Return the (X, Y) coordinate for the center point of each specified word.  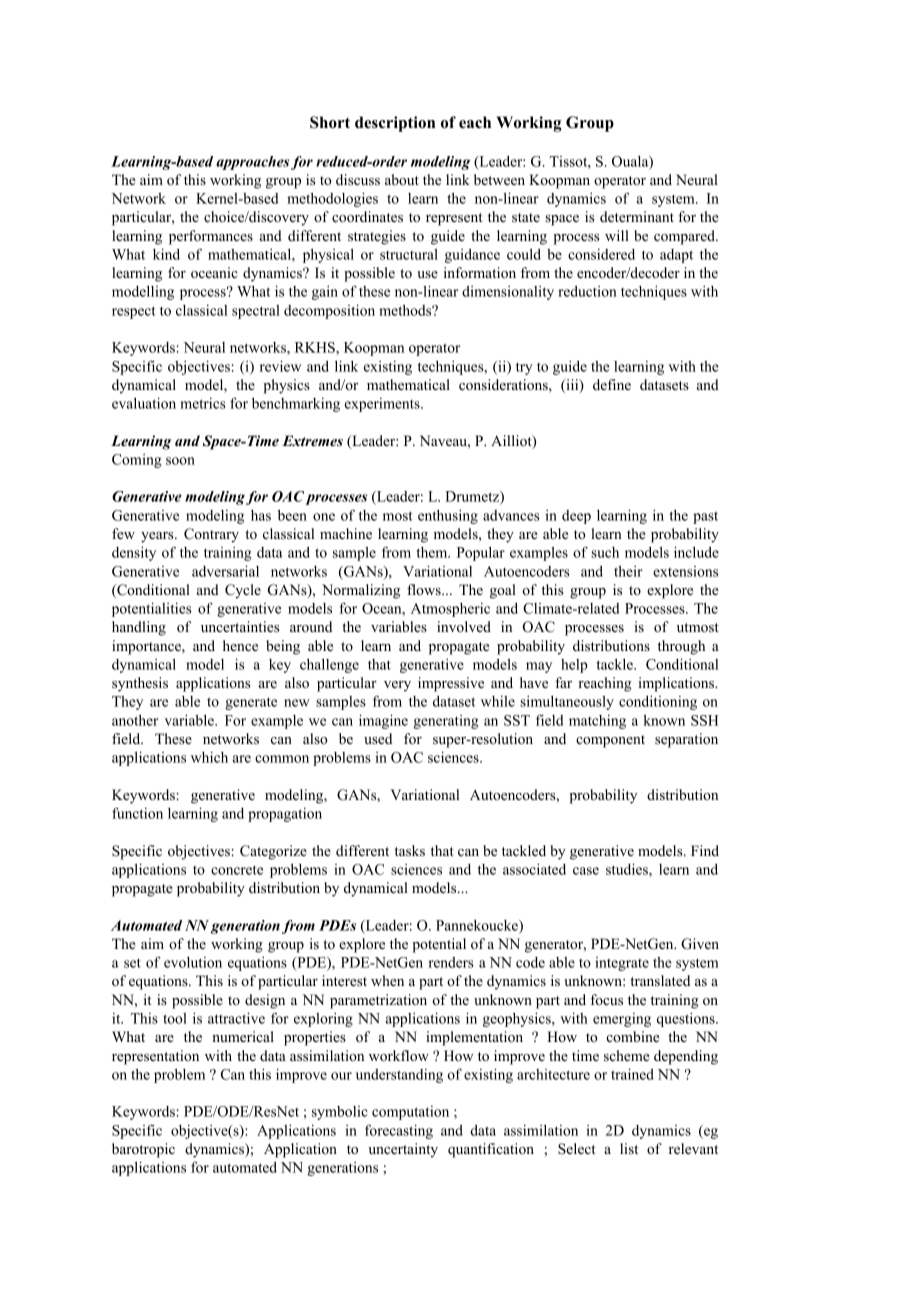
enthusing (448, 516)
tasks (410, 851)
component (610, 741)
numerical (243, 1036)
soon (180, 461)
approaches (252, 163)
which (209, 757)
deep (576, 517)
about (402, 179)
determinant (637, 216)
